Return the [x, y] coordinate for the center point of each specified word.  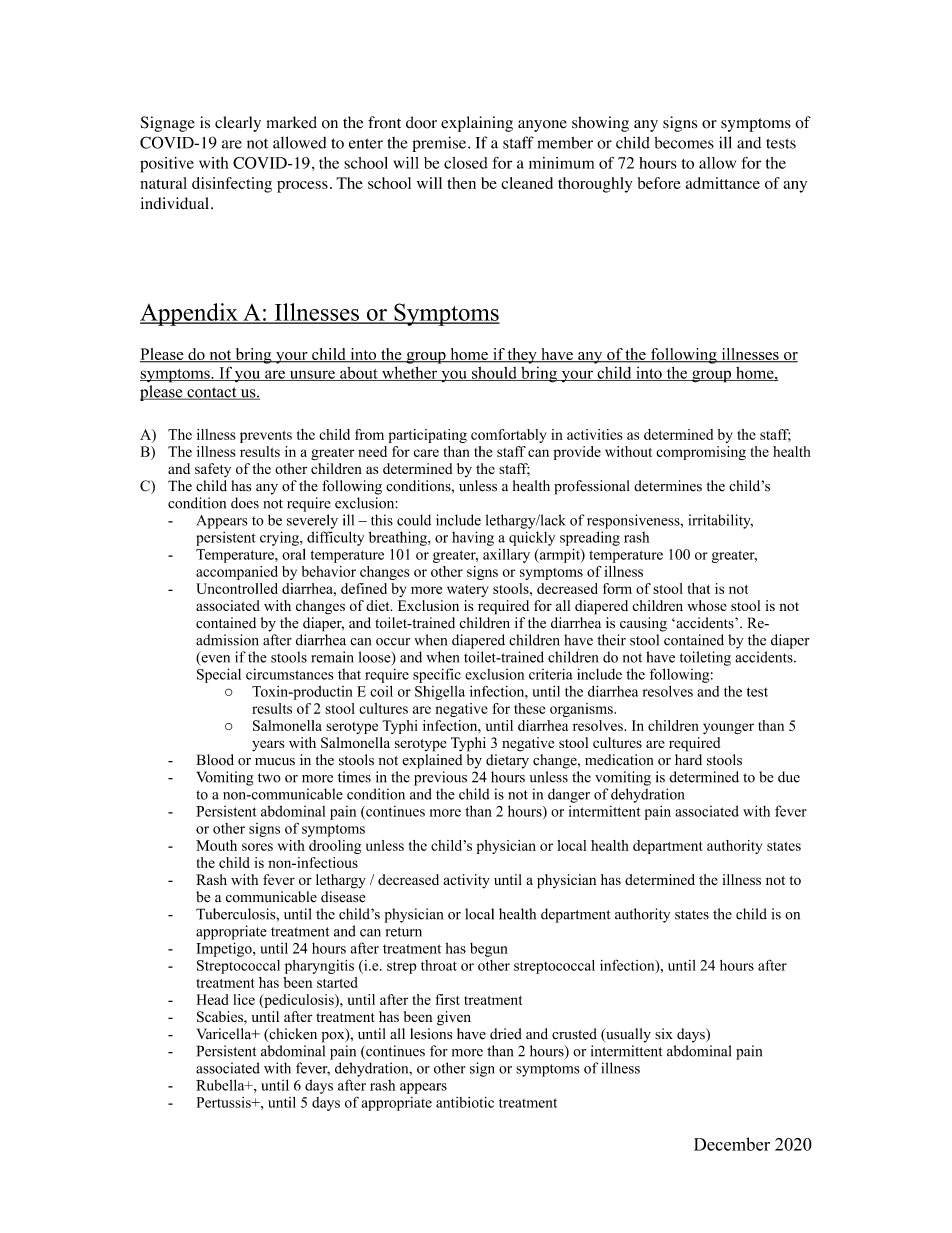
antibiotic [465, 1102]
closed [466, 163]
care [426, 453]
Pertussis [225, 1102]
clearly [238, 124]
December [732, 1144]
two [269, 778]
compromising [701, 453]
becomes [684, 143]
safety [213, 470]
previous [440, 778]
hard [688, 760]
